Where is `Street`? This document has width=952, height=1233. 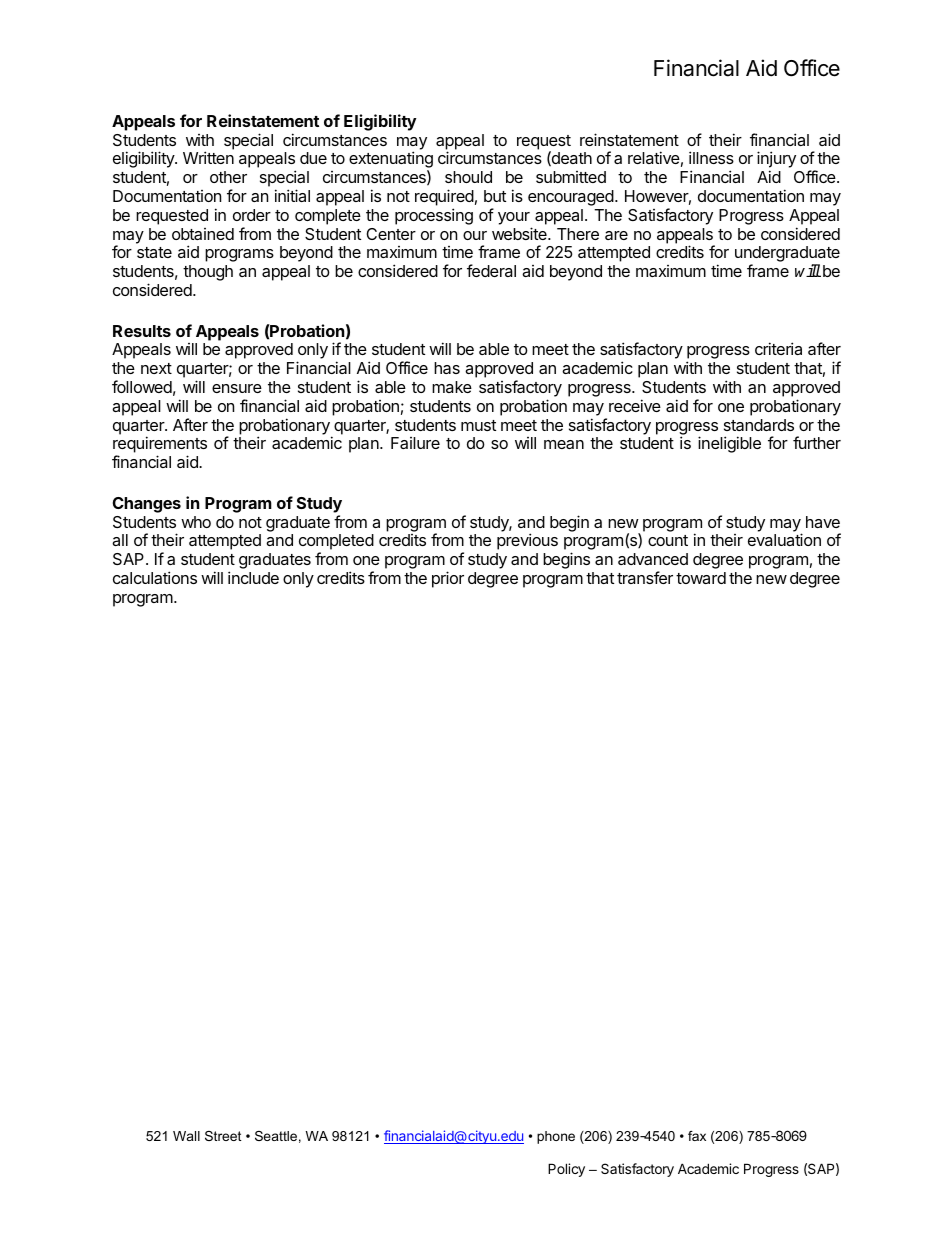 Street is located at coordinates (223, 1136).
